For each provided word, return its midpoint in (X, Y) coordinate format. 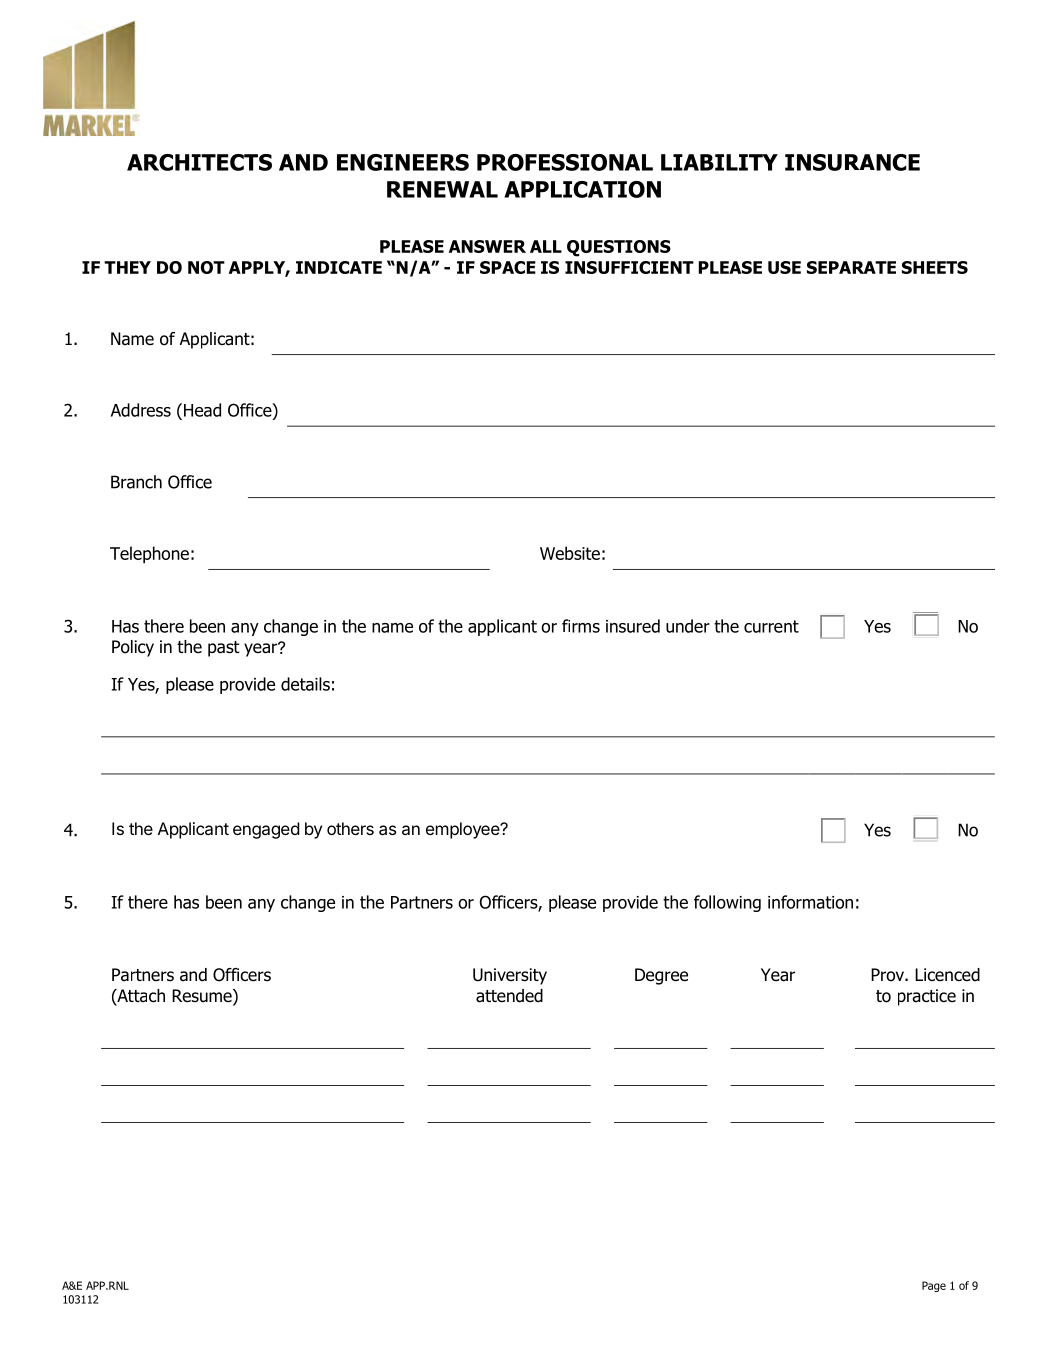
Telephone (149, 555)
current (771, 626)
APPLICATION (582, 189)
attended (509, 996)
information (810, 902)
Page (934, 1286)
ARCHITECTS (199, 162)
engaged (266, 830)
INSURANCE (852, 162)
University (510, 976)
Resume (203, 997)
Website (570, 553)
